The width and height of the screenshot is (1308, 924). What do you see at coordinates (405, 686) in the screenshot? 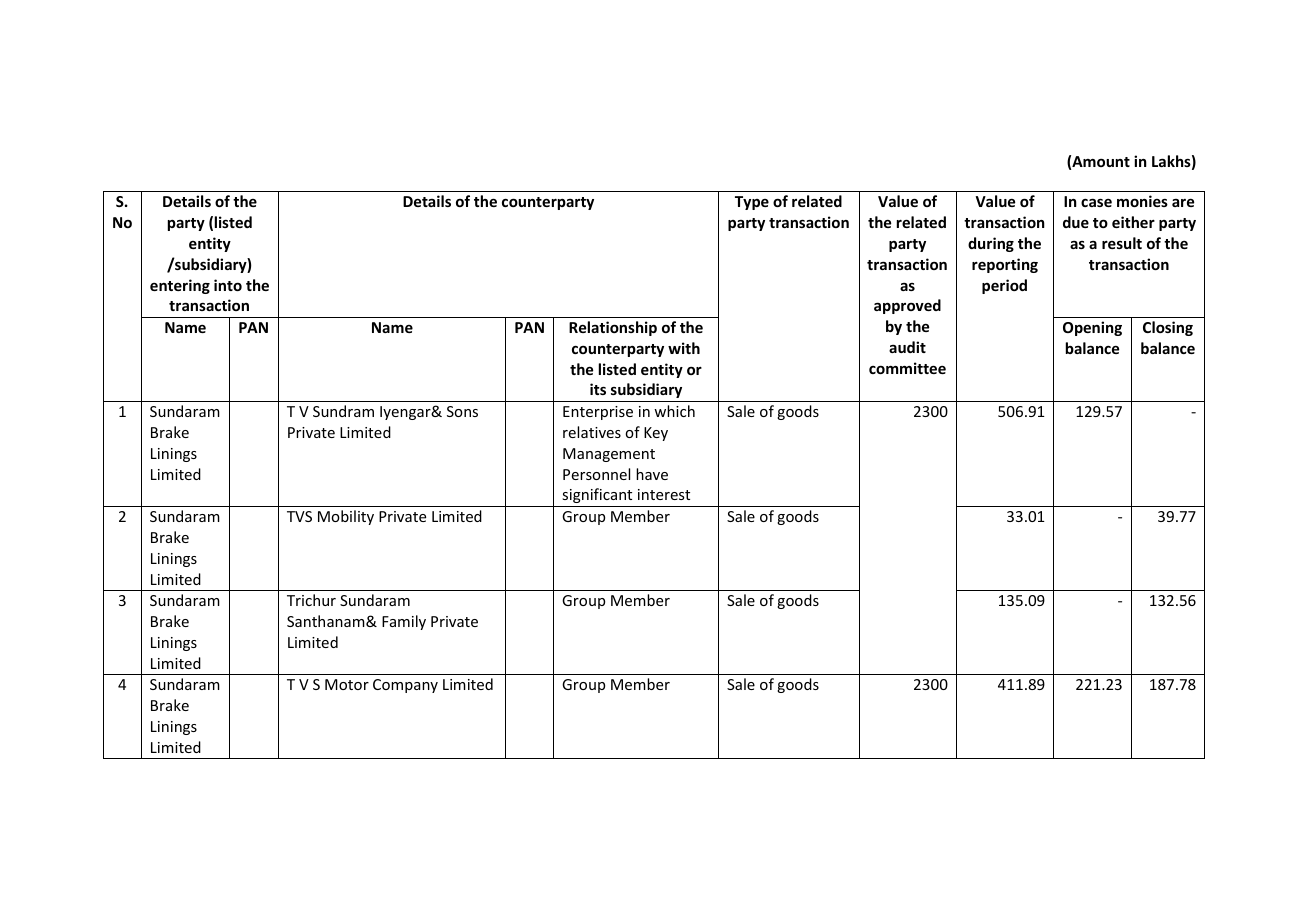
I see `Company` at bounding box center [405, 686].
